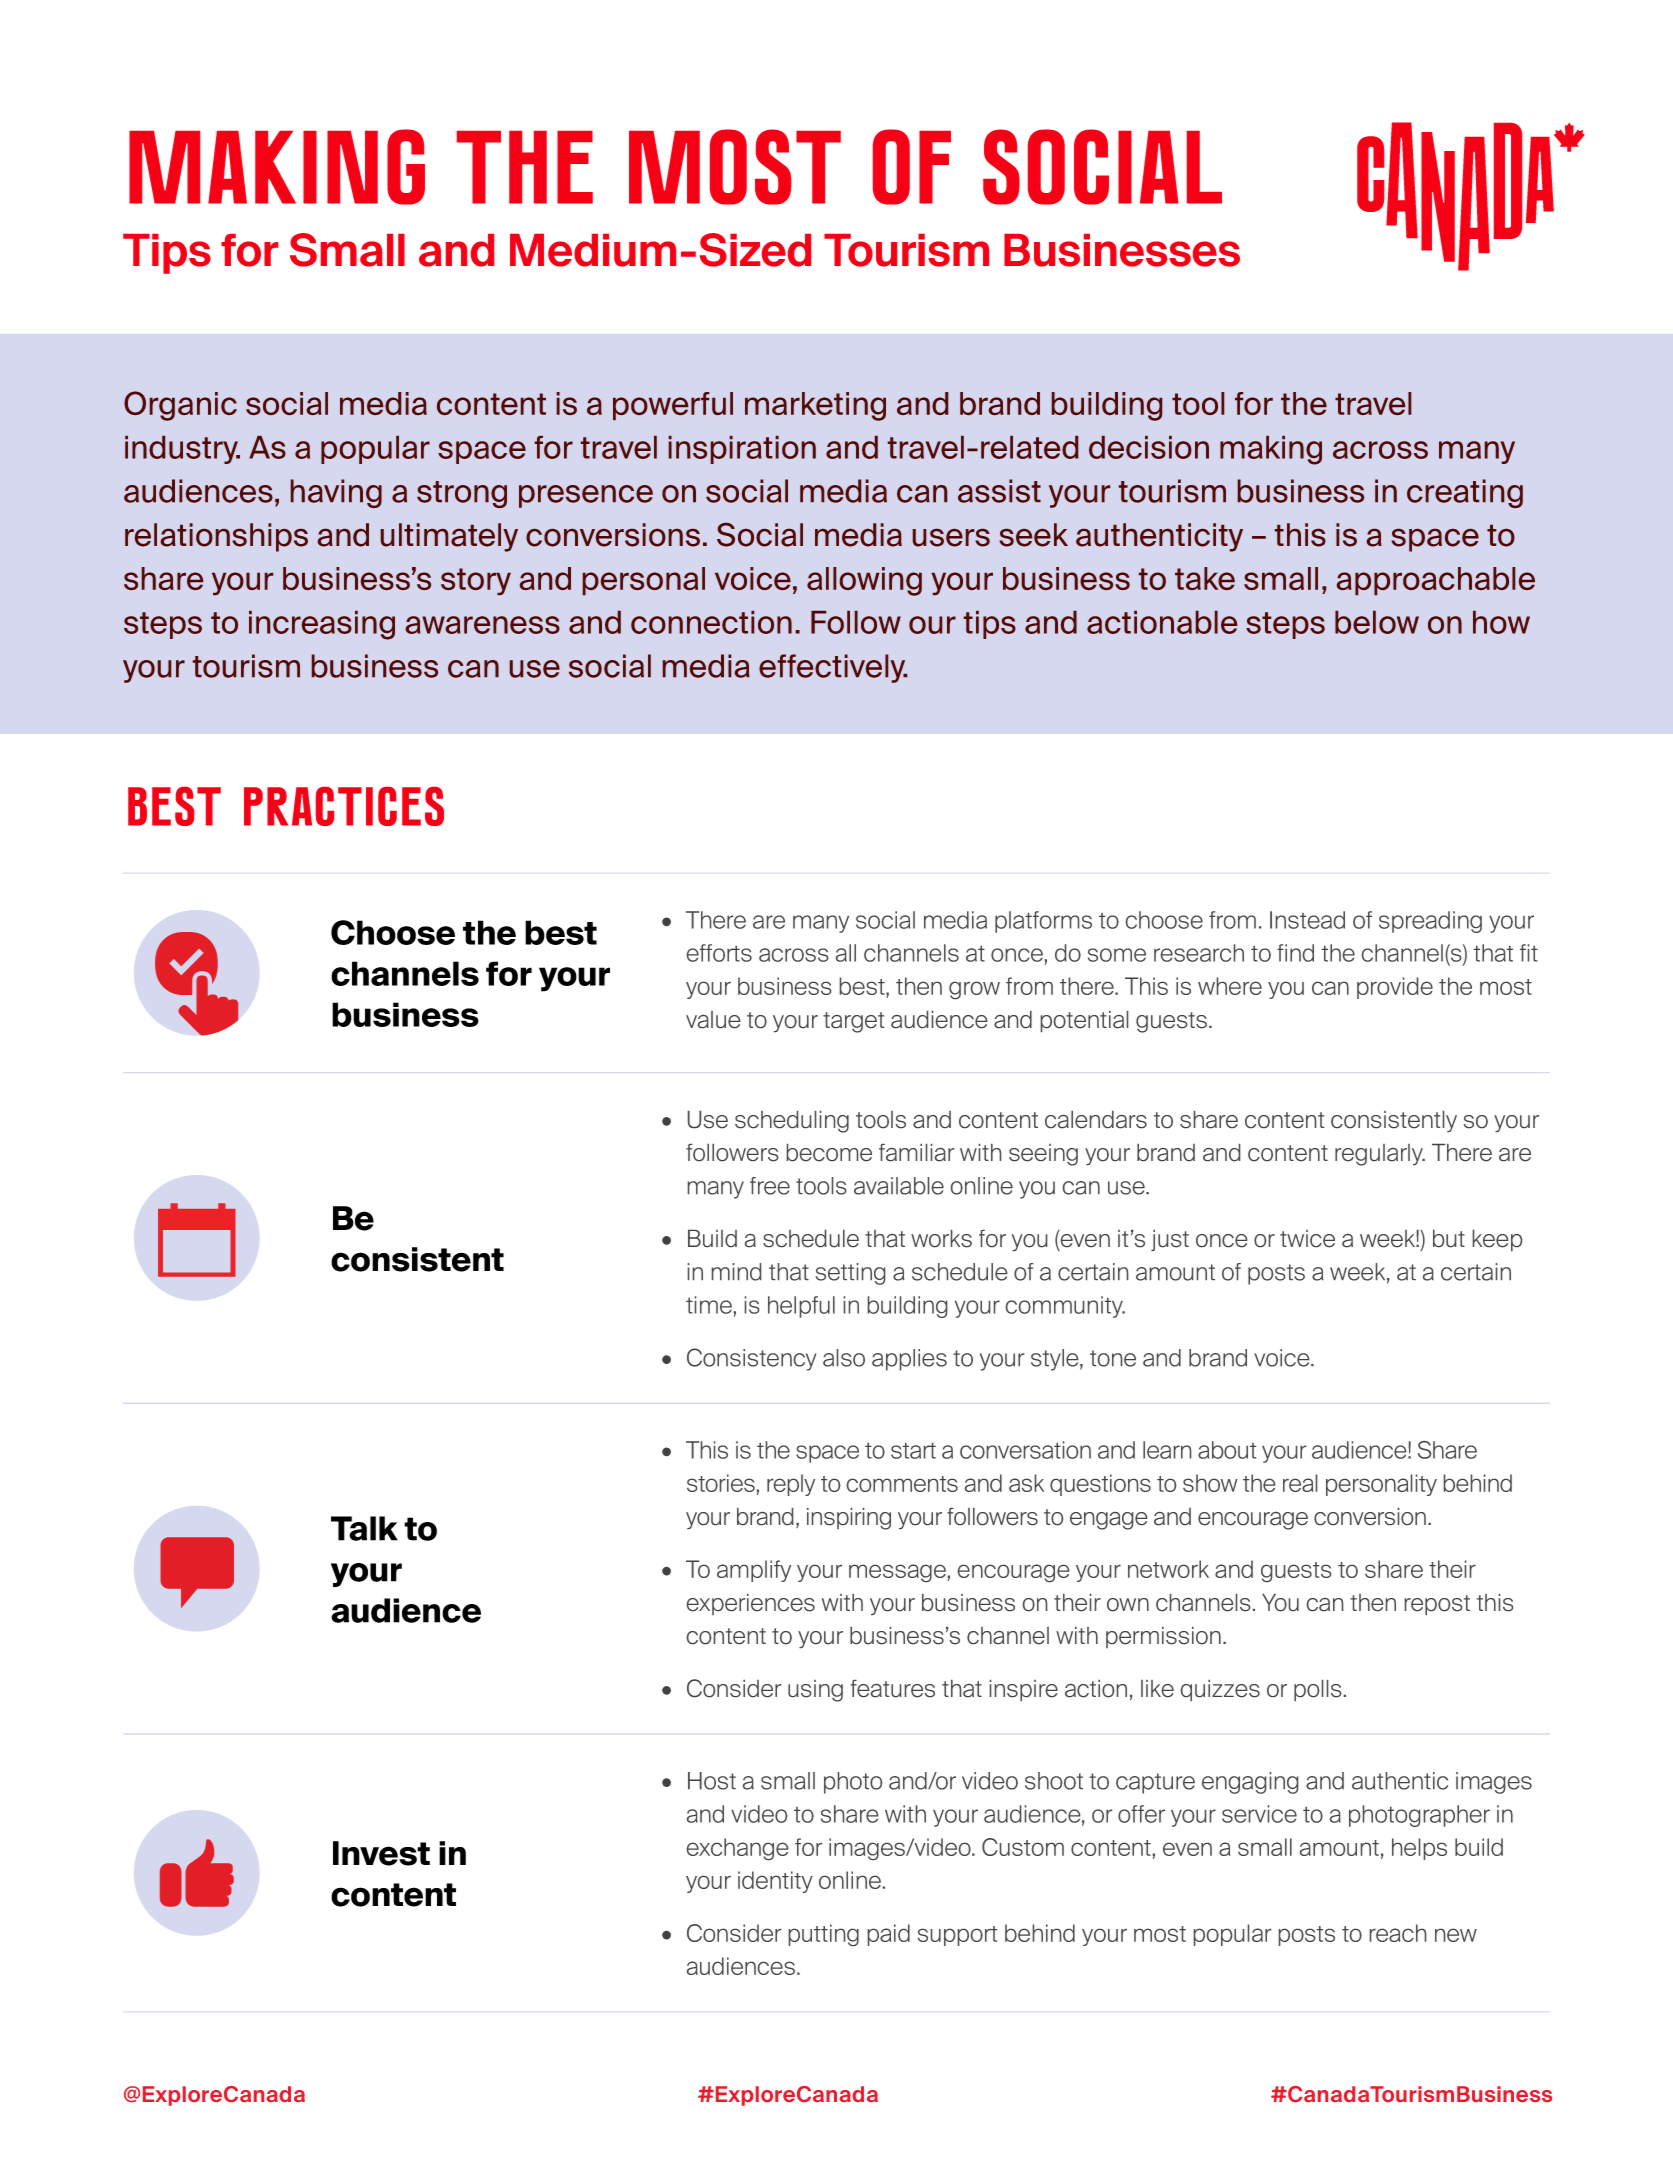 This page has width=1673, height=2166. Describe the element at coordinates (801, 1307) in the page. I see `helpful` at that location.
